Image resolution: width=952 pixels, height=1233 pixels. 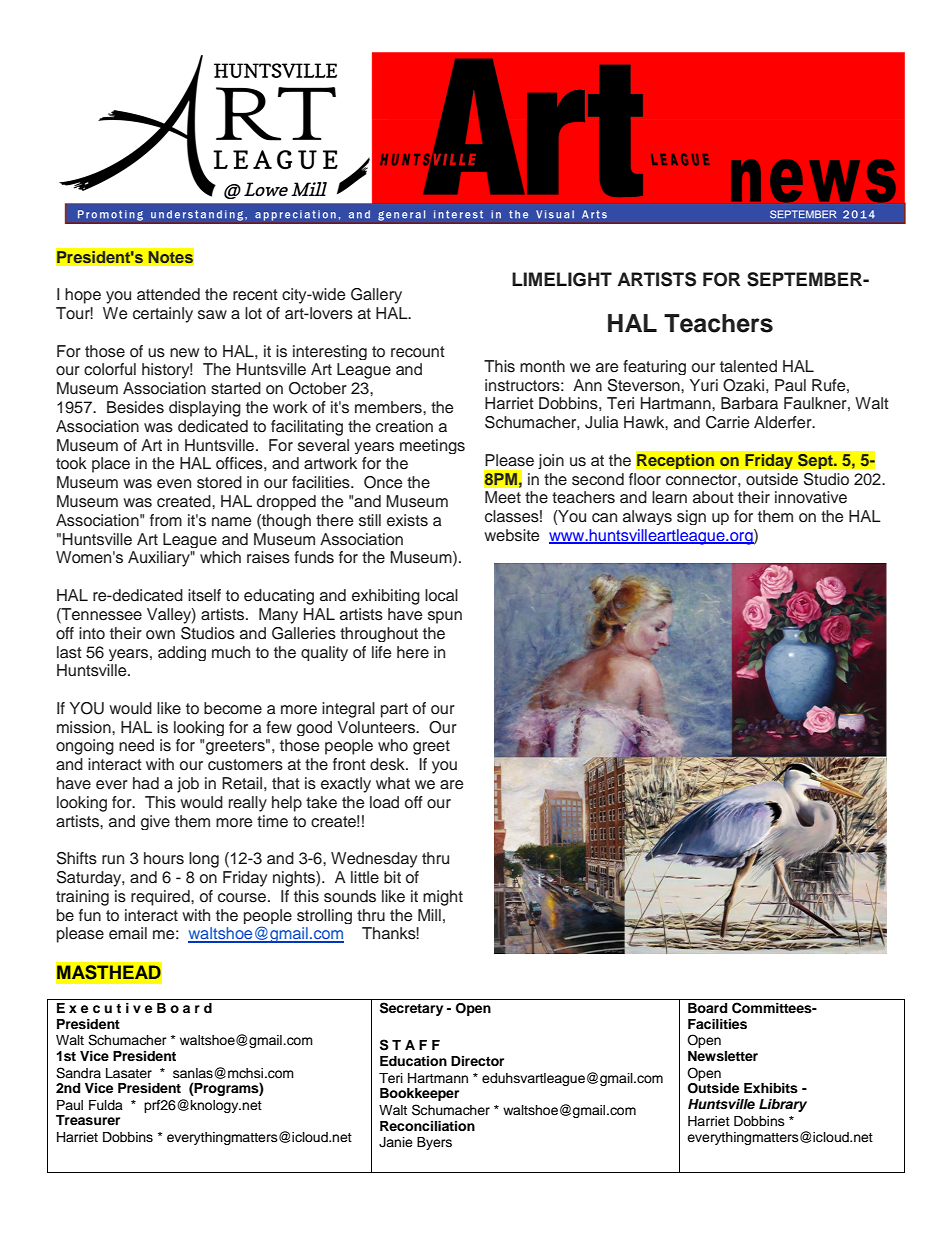 I want to click on part, so click(x=394, y=710).
